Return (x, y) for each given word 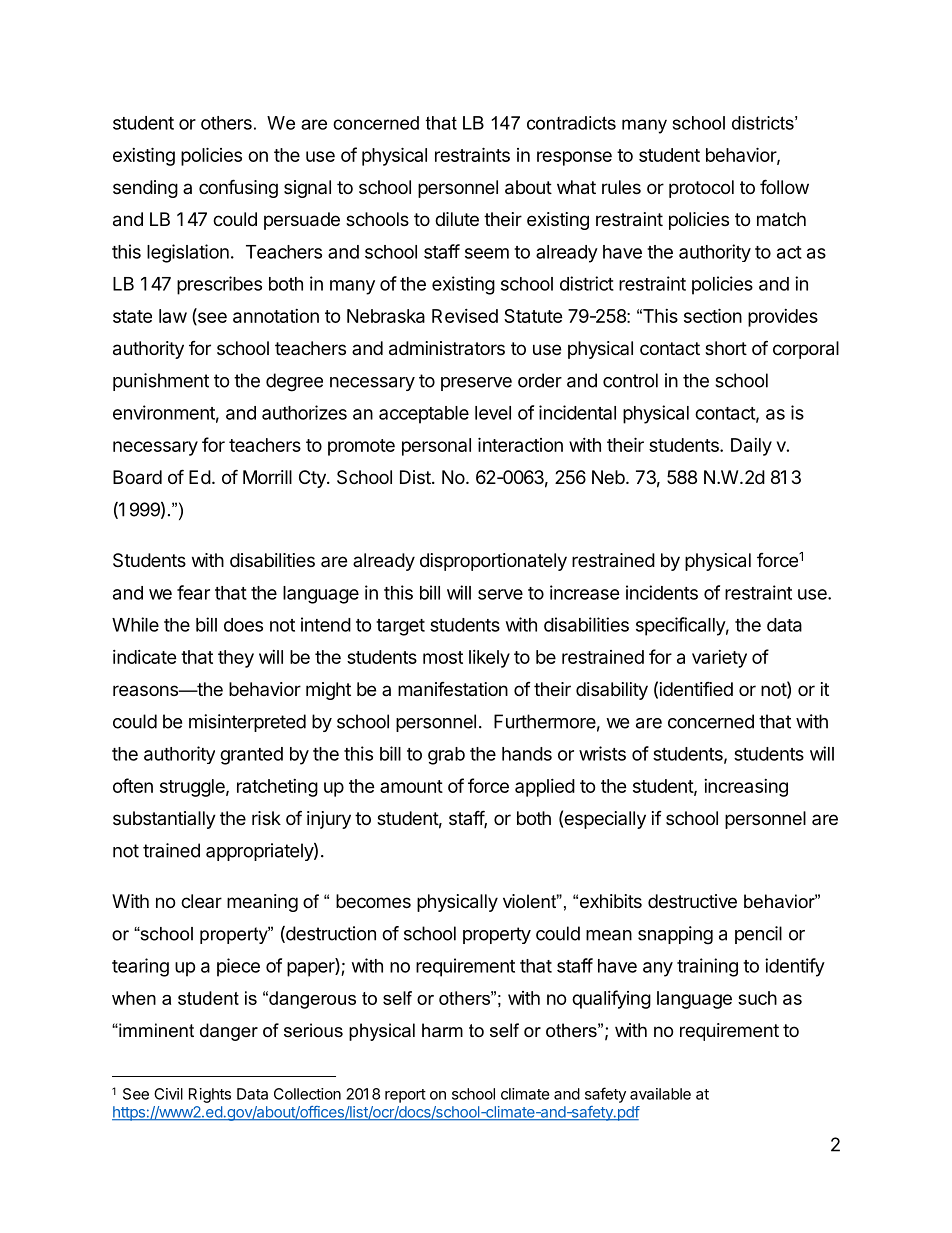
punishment (161, 382)
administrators (447, 348)
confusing (238, 188)
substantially (164, 820)
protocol (701, 189)
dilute (457, 219)
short (726, 348)
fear (193, 592)
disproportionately (493, 562)
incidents (662, 592)
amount (411, 786)
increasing (746, 788)
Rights (210, 1095)
